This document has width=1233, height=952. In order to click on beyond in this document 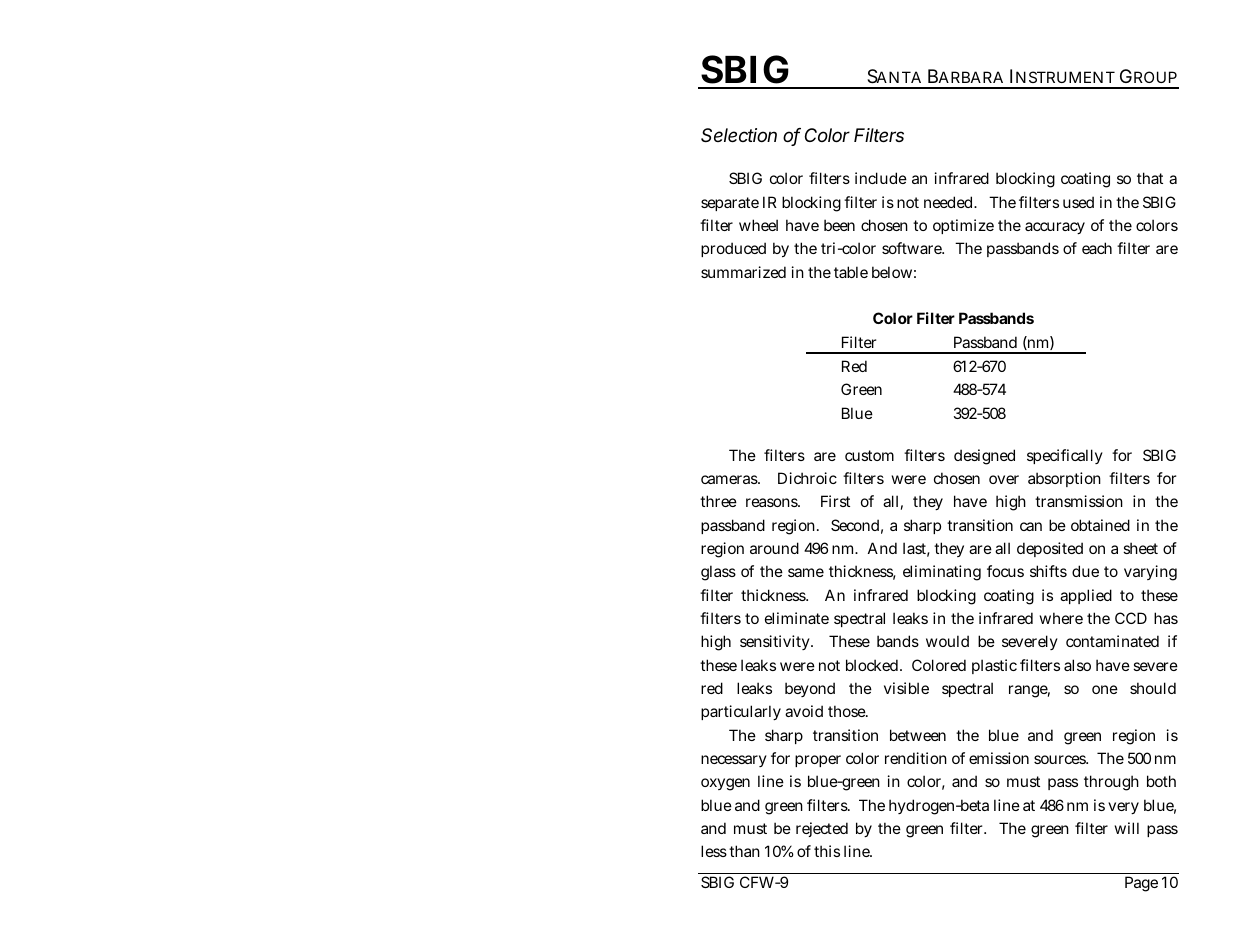, I will do `click(810, 689)`.
